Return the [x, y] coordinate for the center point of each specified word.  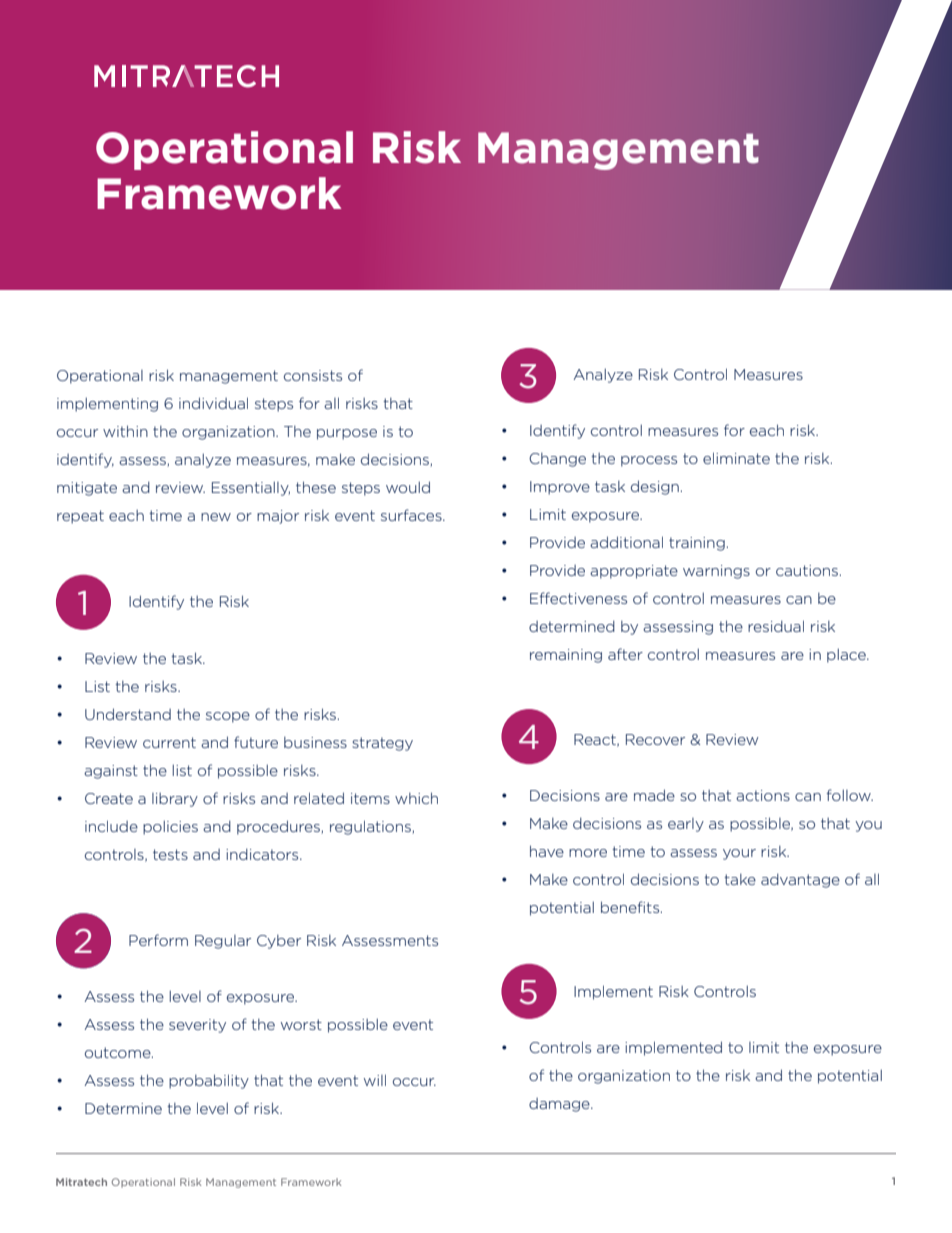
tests [170, 854]
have [547, 851]
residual [776, 626]
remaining [566, 656]
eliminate [736, 458]
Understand [128, 714]
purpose [347, 434]
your [739, 854]
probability [209, 1081]
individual [213, 403]
